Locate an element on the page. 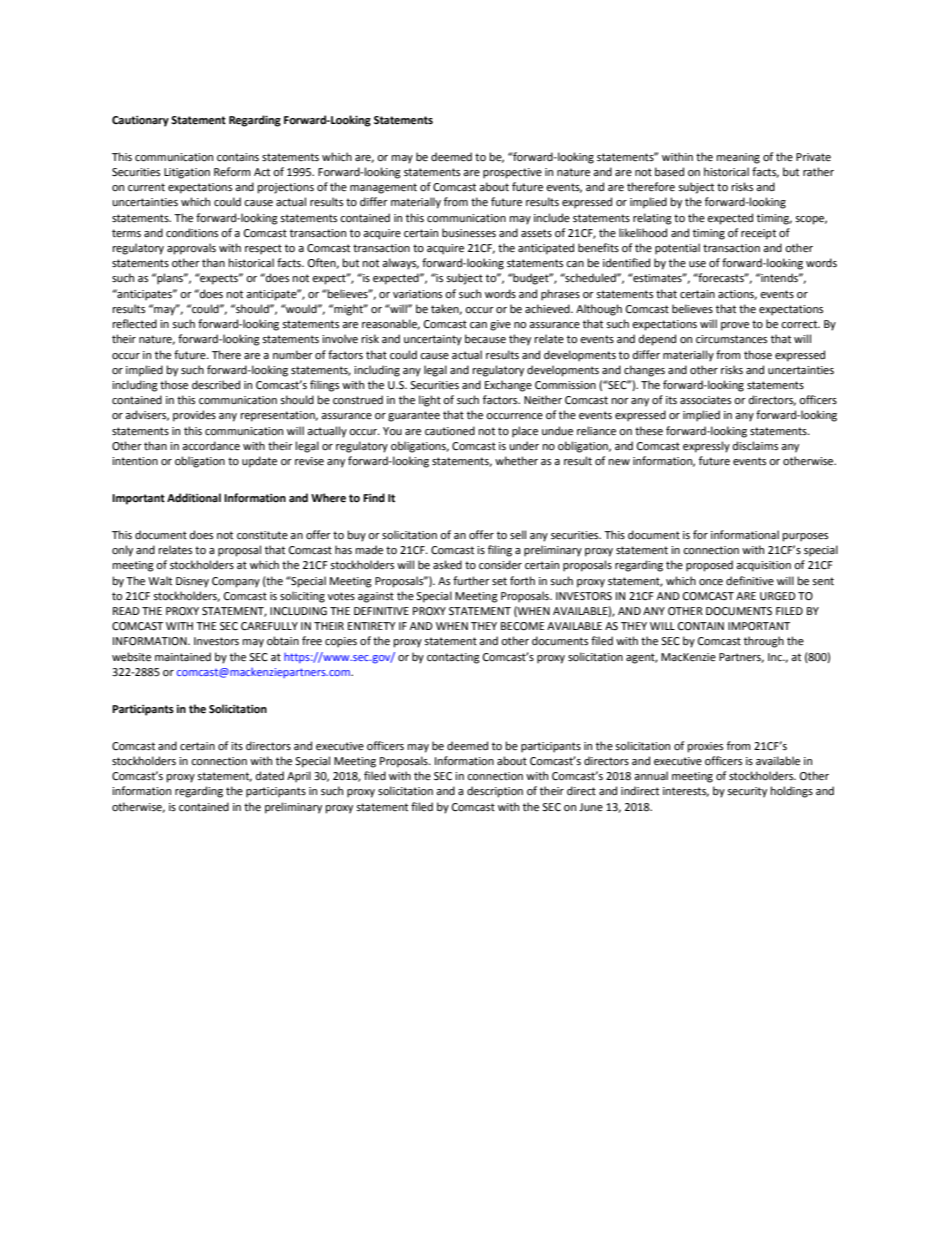 This document has height=1233, width=952. security is located at coordinates (747, 792).
